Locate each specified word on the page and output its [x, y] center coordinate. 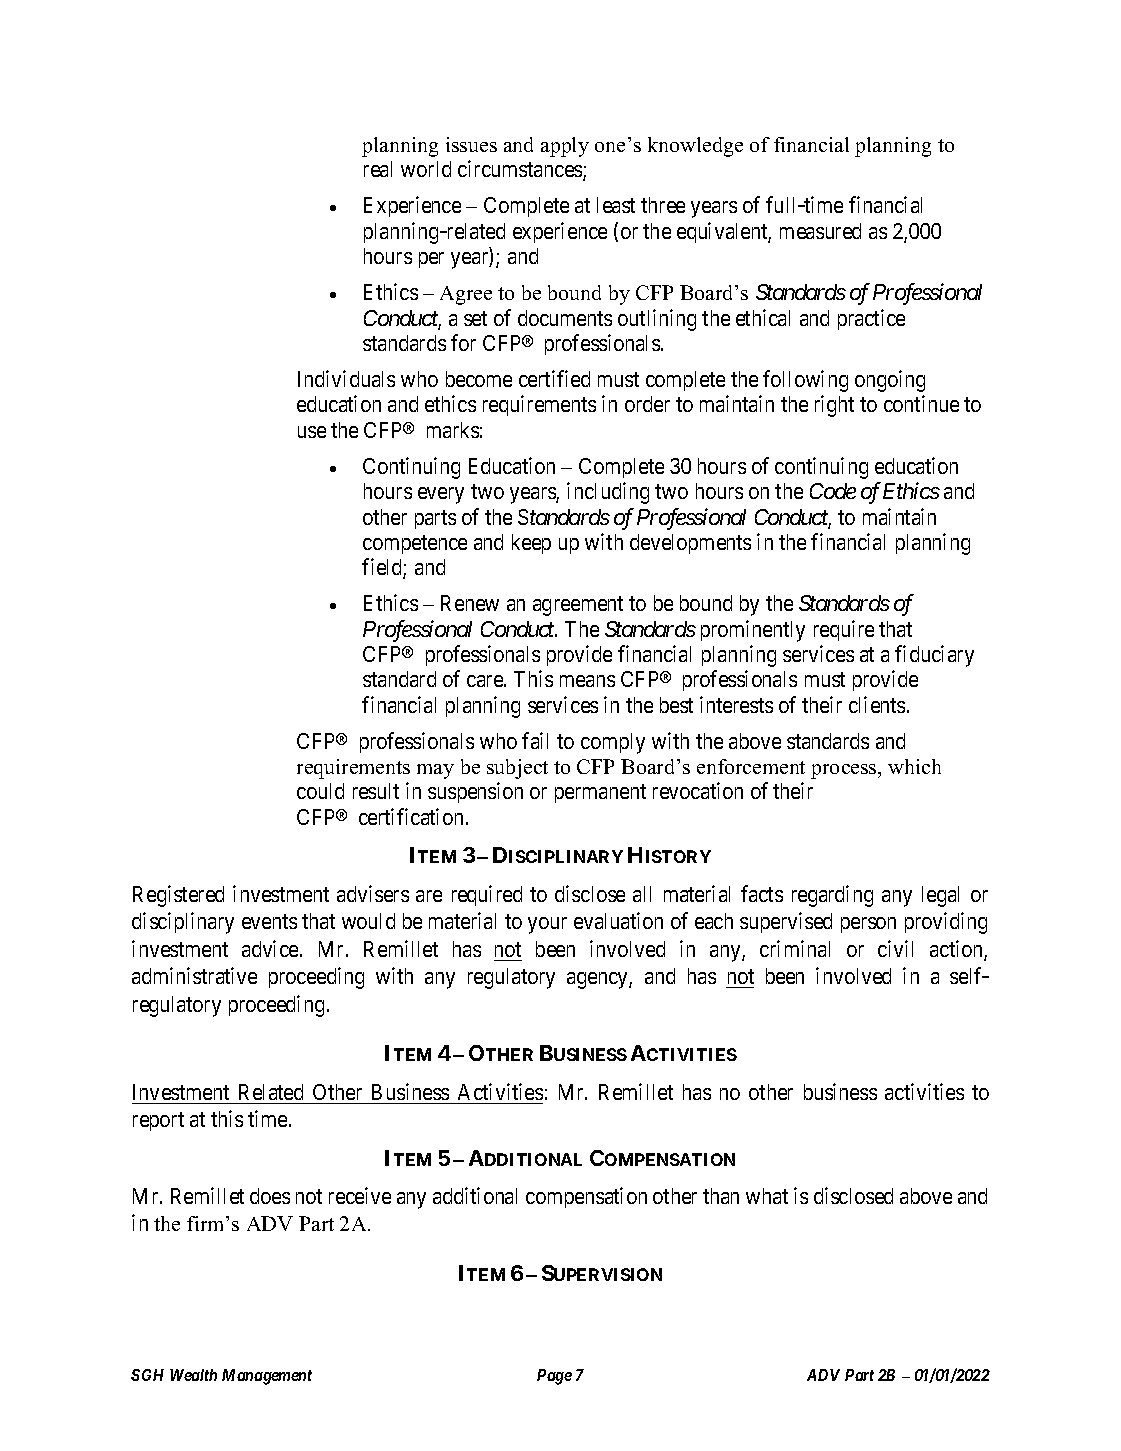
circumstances [521, 170]
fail [535, 740]
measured [820, 231]
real [378, 169]
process [845, 771]
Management [267, 1377]
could [320, 791]
